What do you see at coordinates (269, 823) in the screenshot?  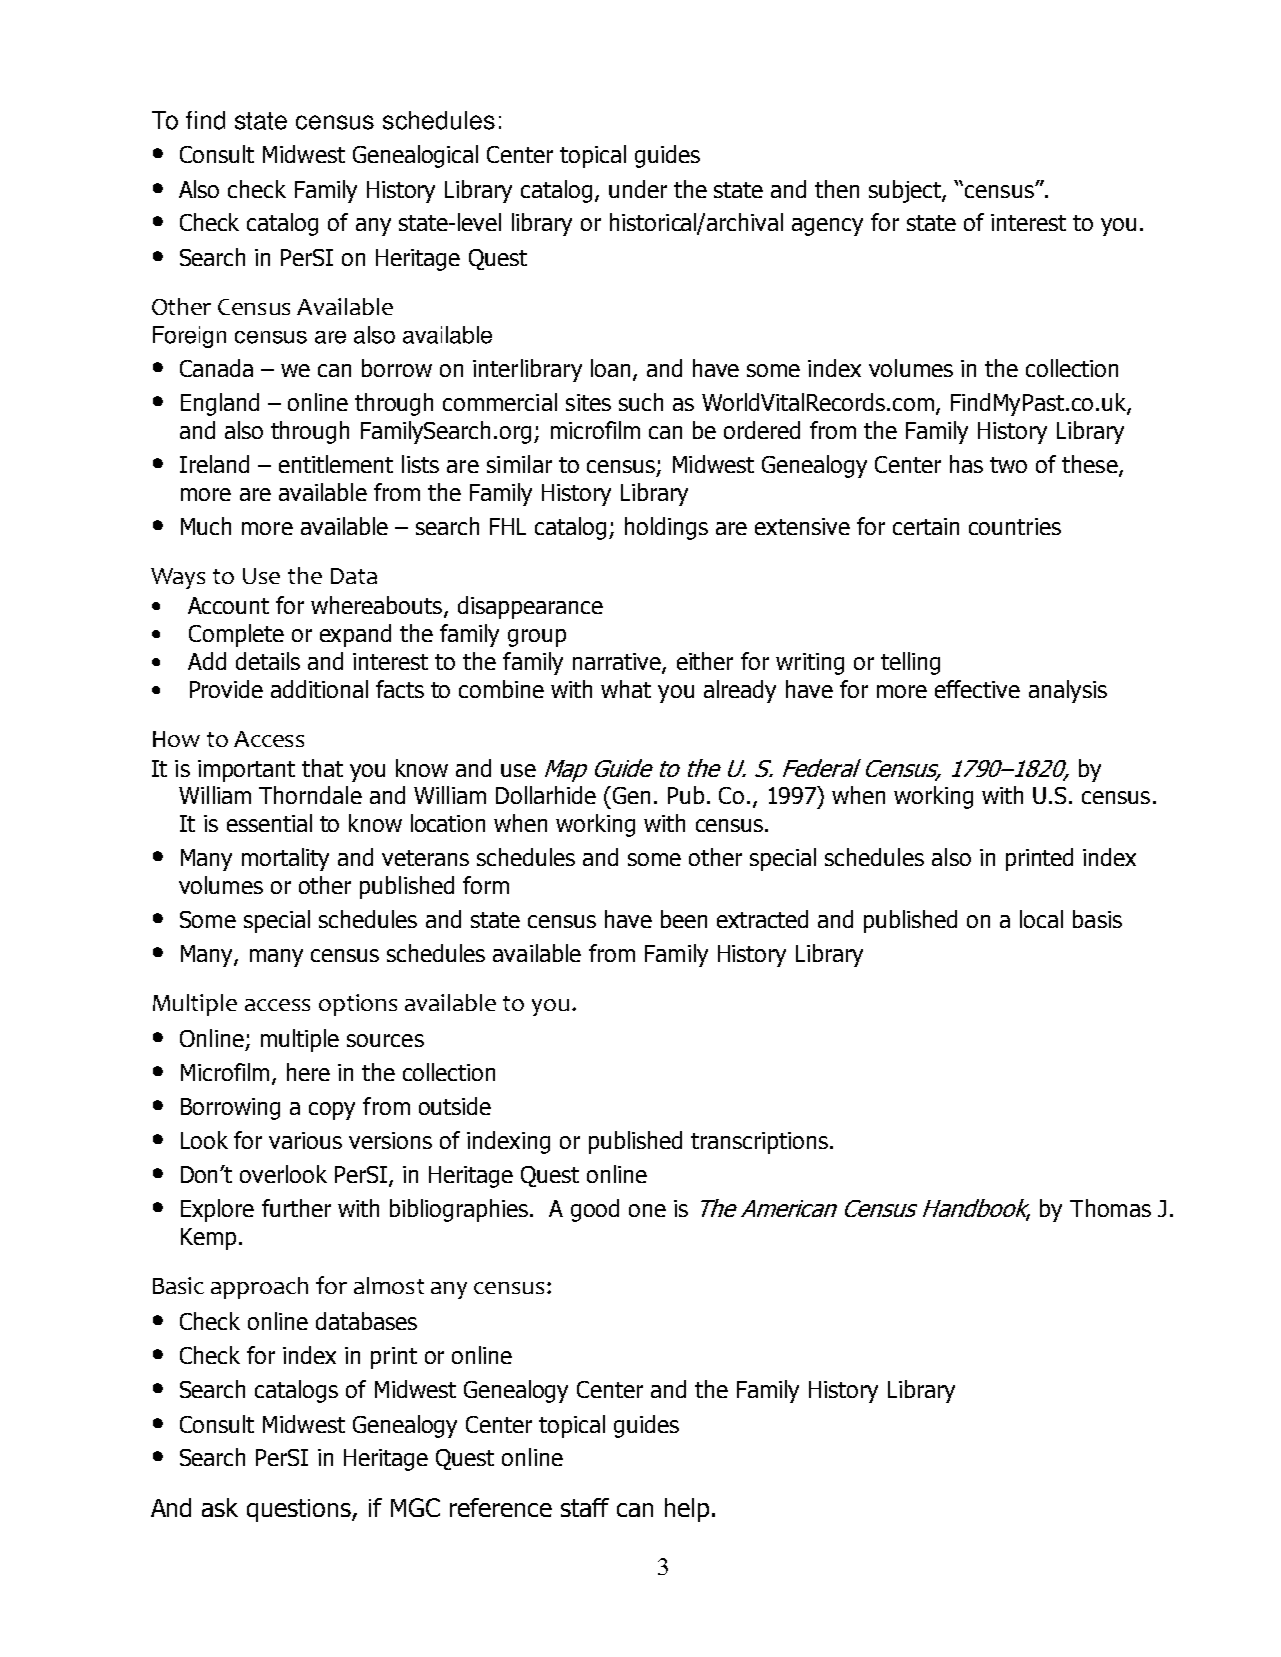 I see `essential` at bounding box center [269, 823].
